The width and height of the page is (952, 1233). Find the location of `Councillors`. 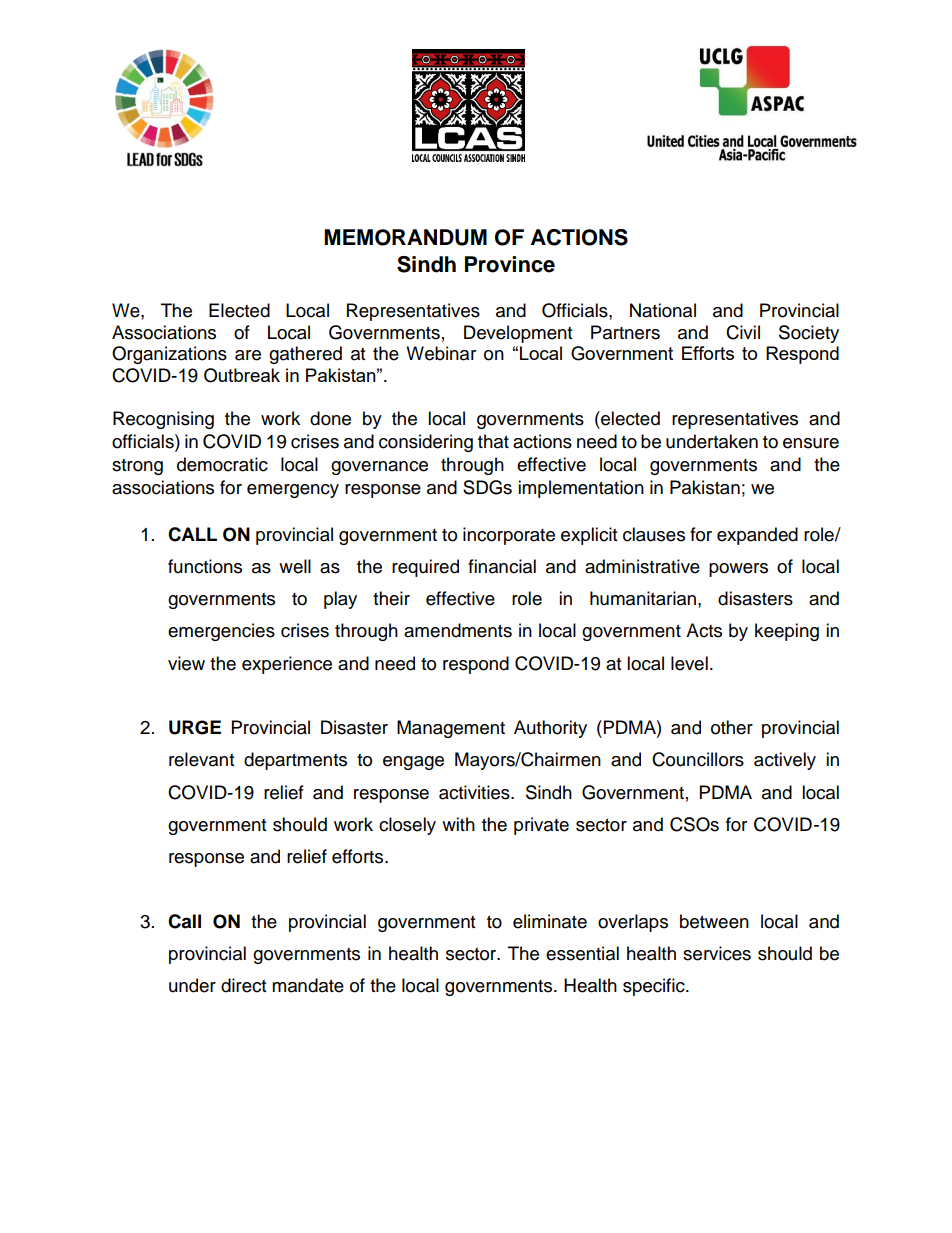

Councillors is located at coordinates (698, 759).
